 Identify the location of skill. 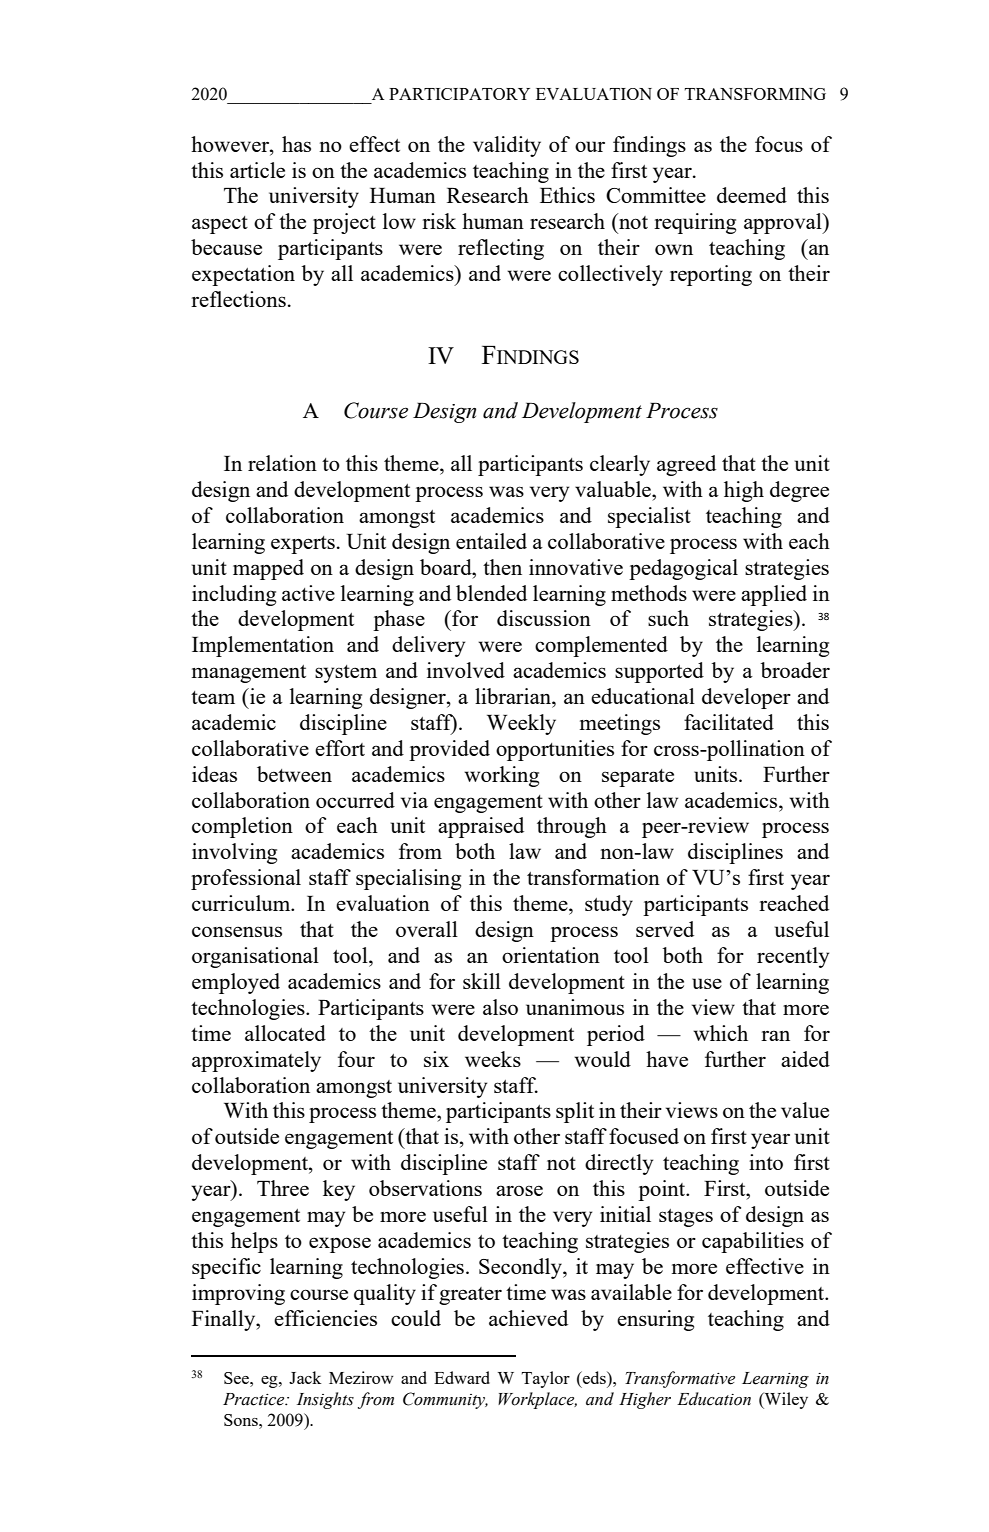
(482, 981).
